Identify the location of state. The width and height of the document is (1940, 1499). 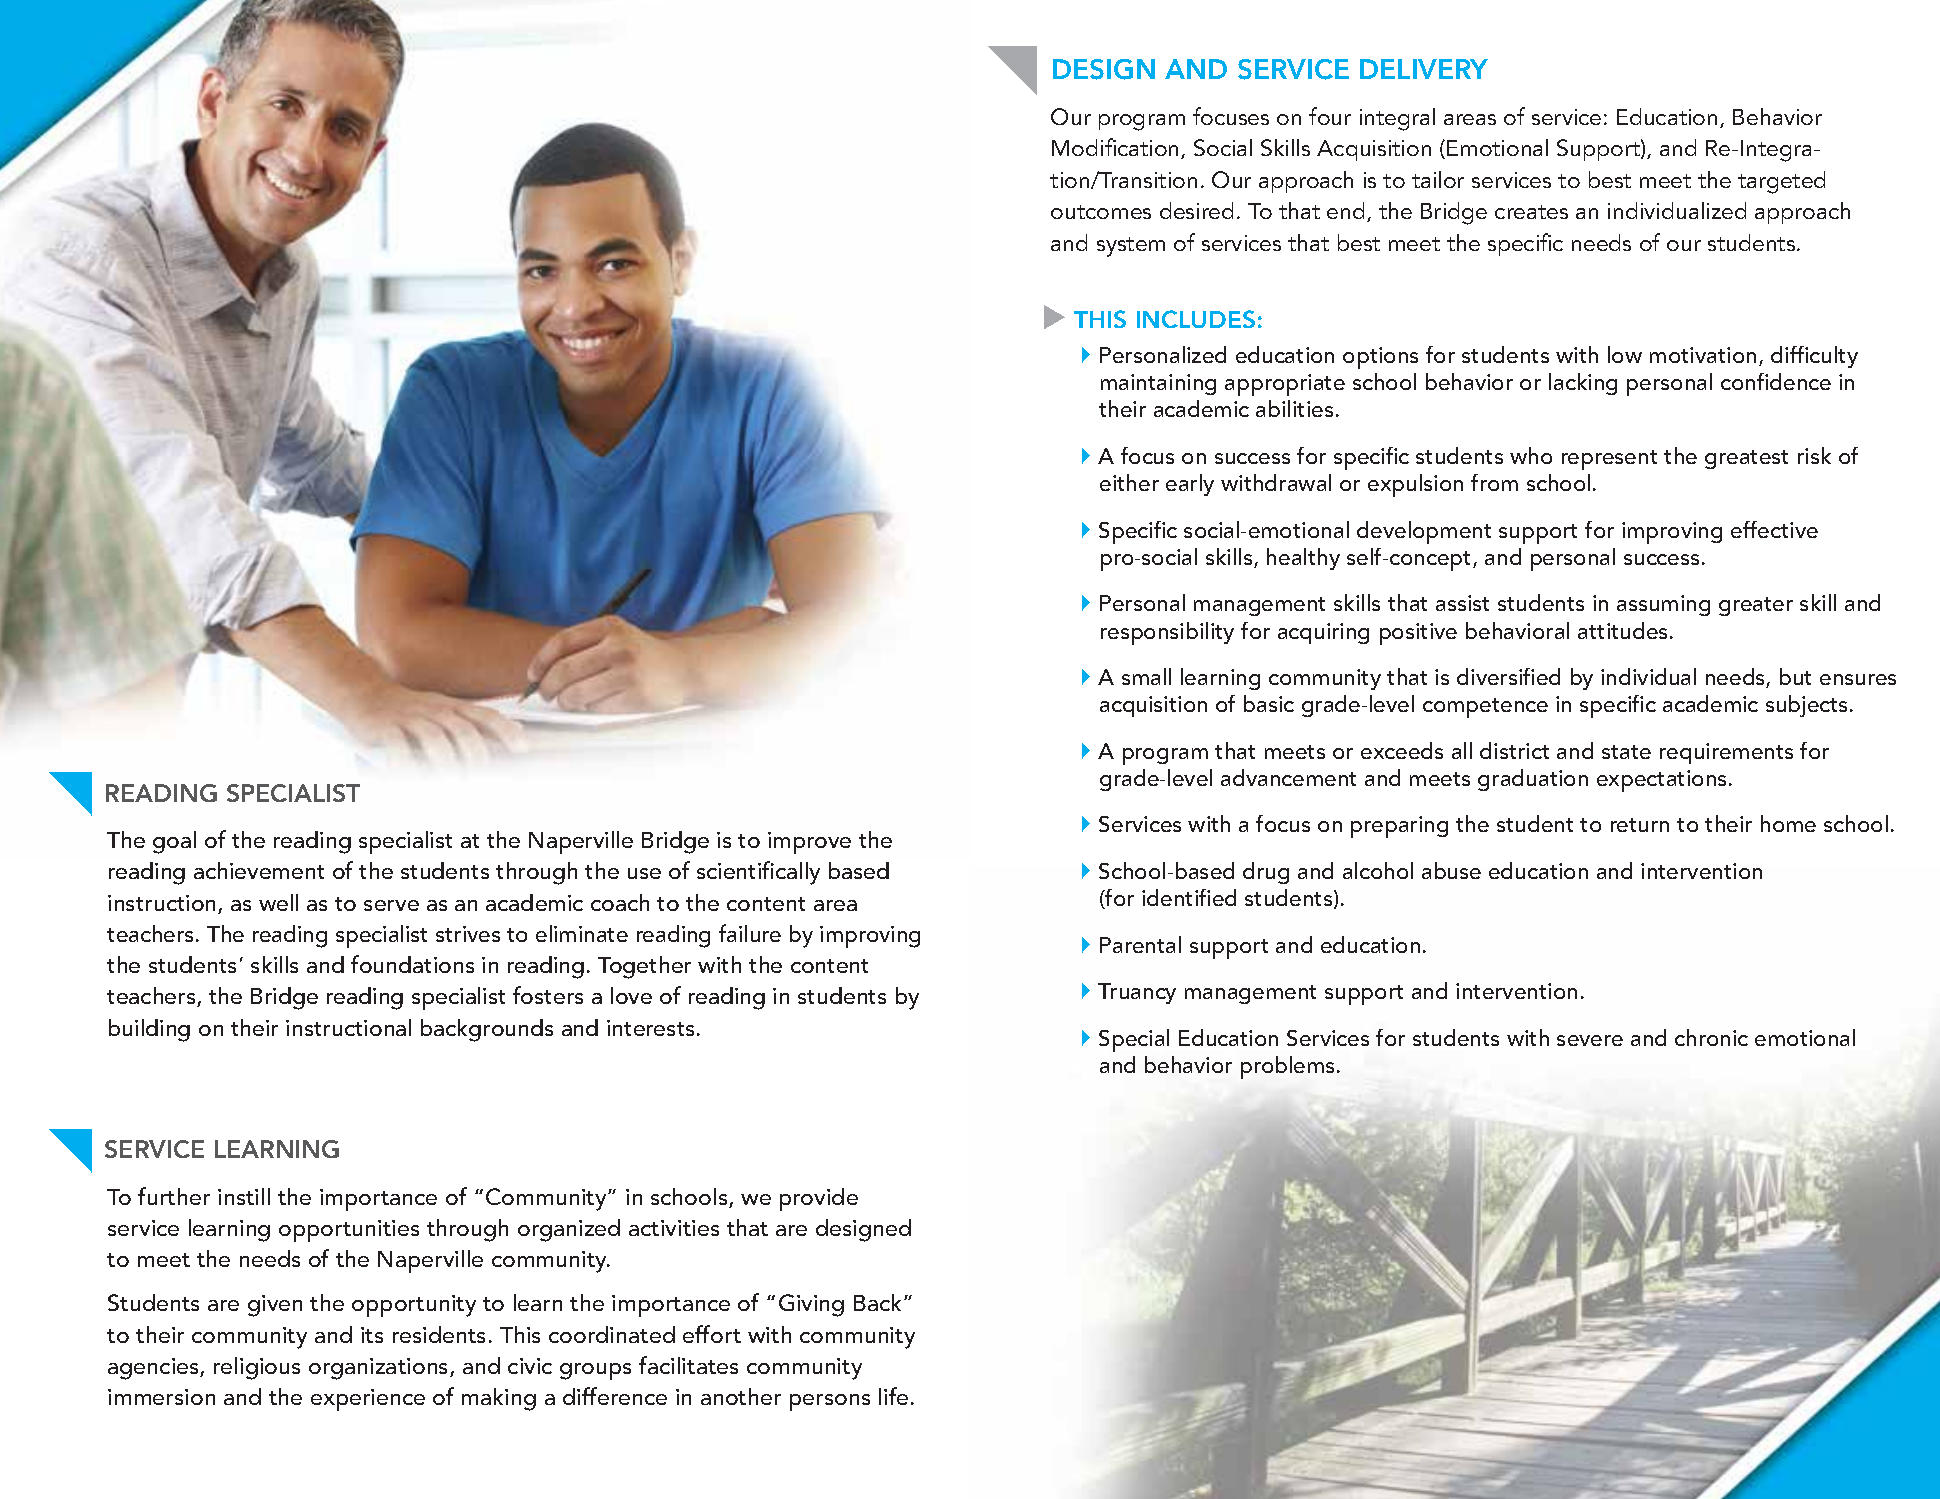
(1626, 752).
